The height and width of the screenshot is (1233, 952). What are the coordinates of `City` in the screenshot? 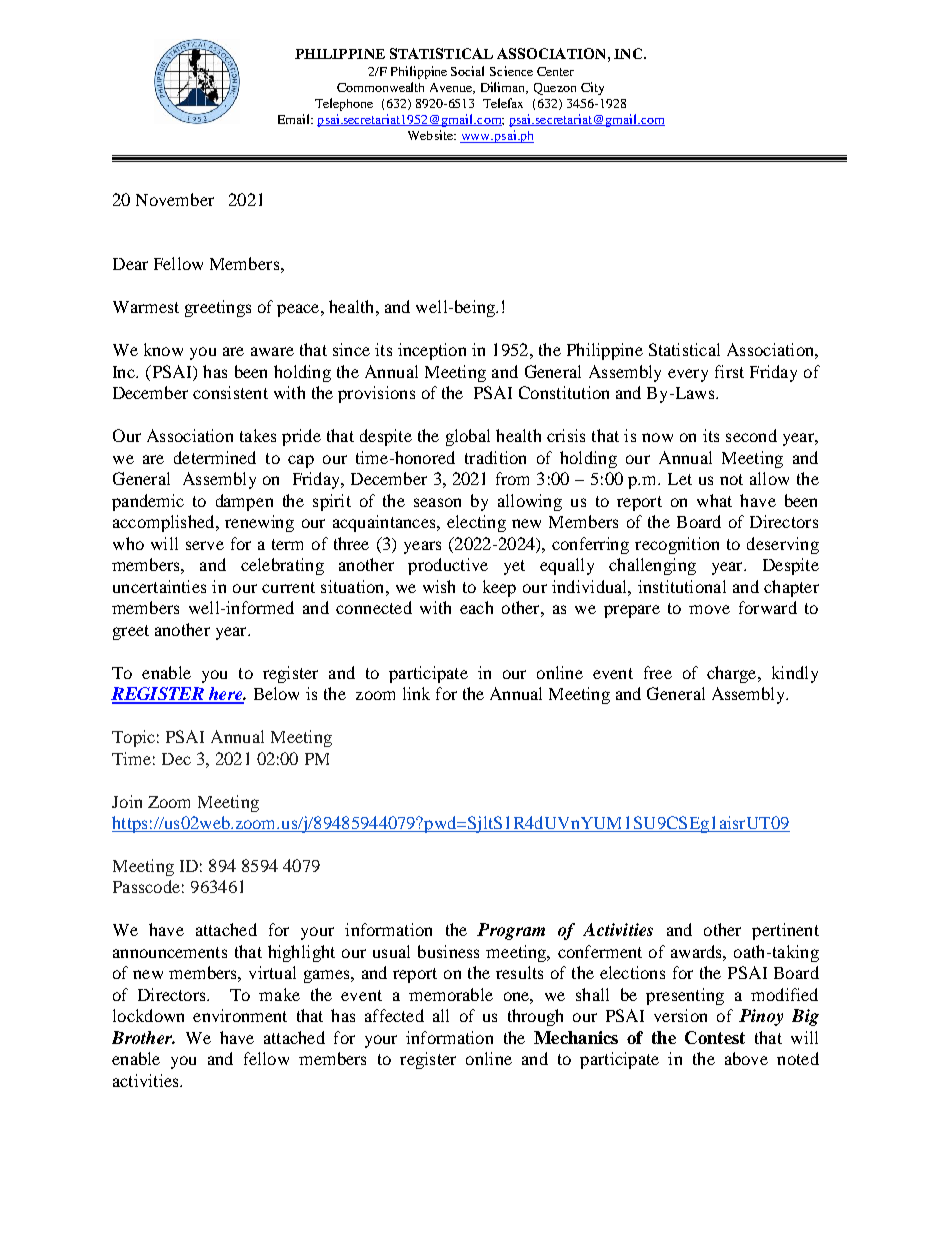 It's located at (592, 88).
